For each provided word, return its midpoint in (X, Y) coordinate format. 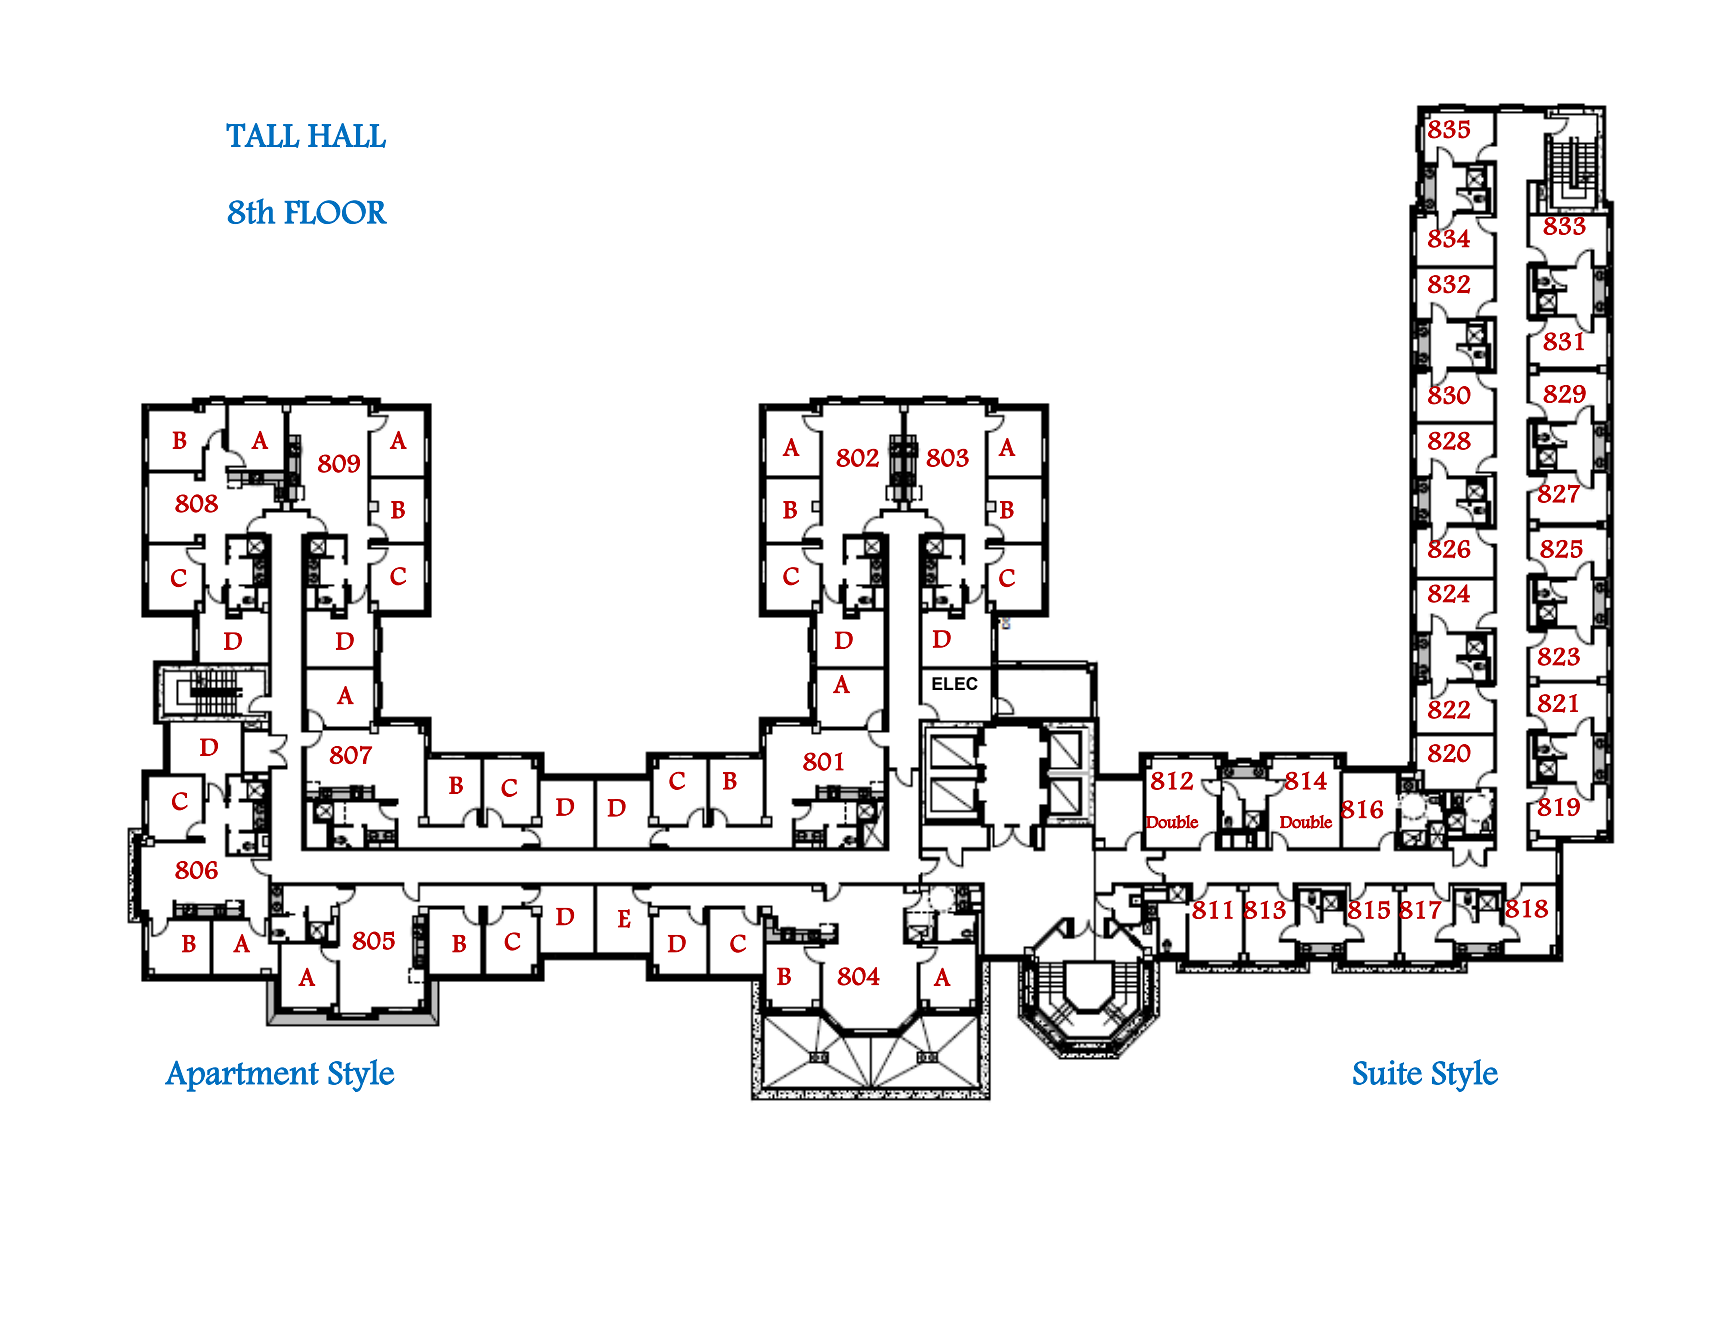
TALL (263, 135)
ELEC (955, 683)
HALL (347, 135)
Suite (1387, 1072)
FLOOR (335, 212)
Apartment (242, 1076)
